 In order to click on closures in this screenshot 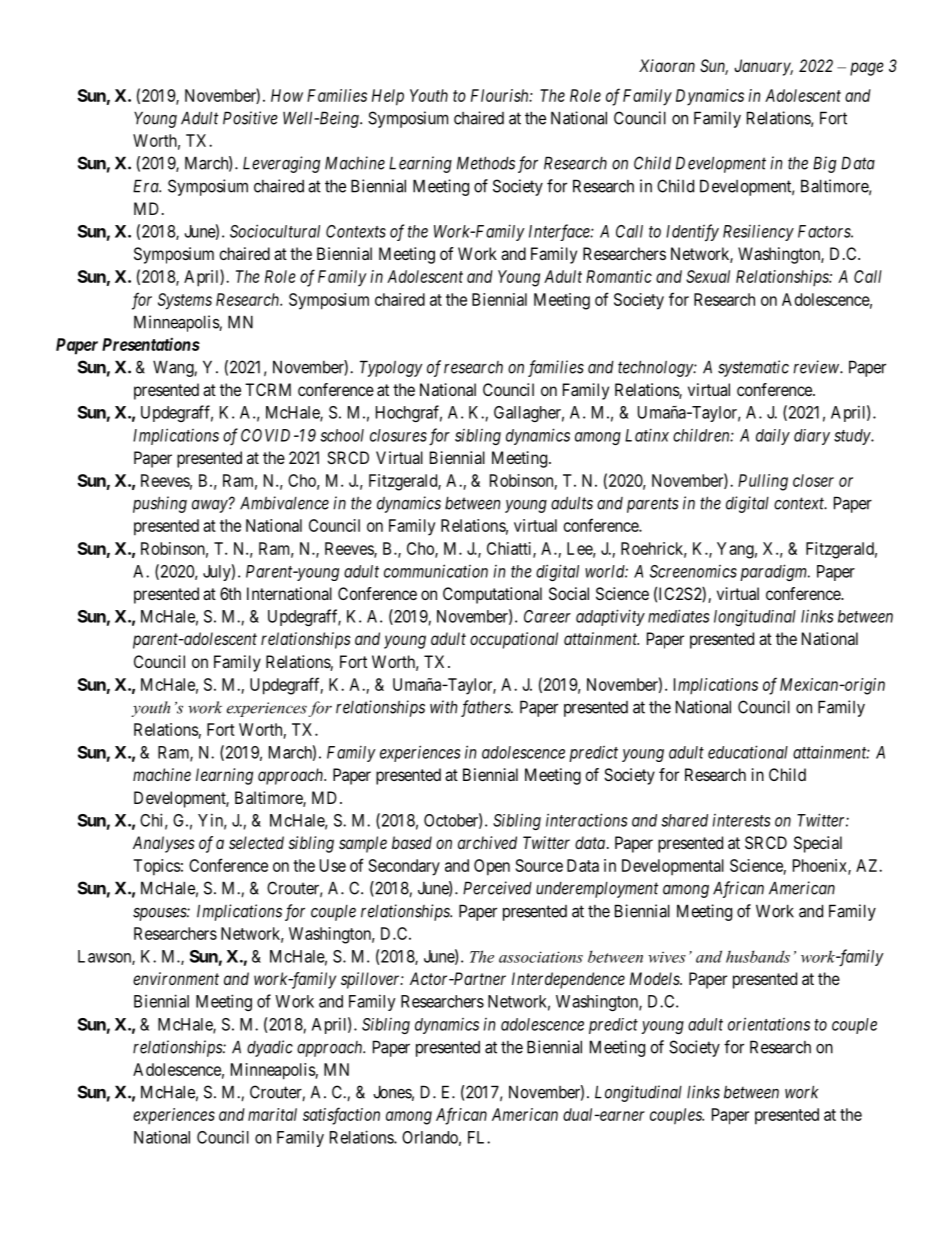, I will do `click(398, 435)`.
